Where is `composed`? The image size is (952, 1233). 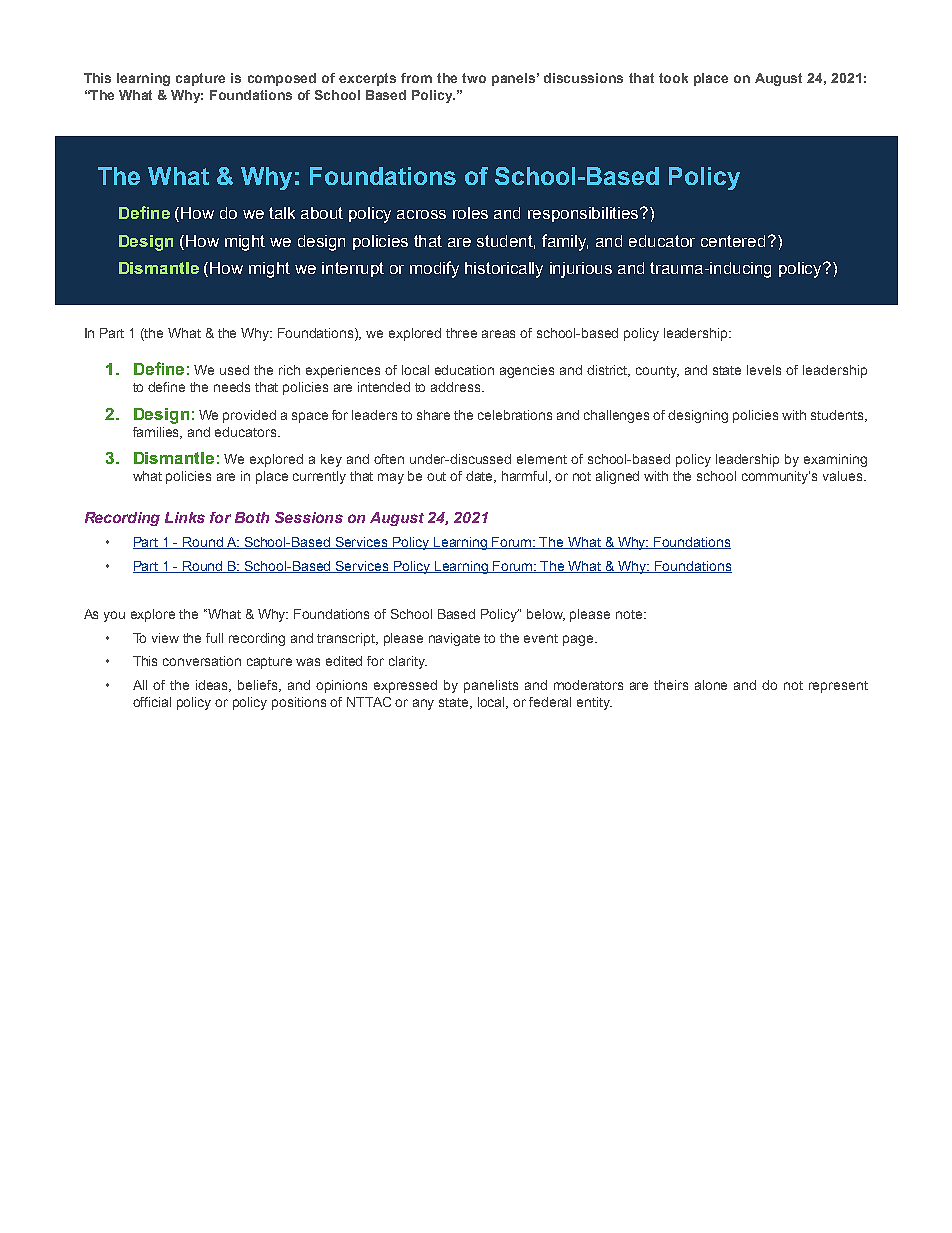
composed is located at coordinates (282, 79).
